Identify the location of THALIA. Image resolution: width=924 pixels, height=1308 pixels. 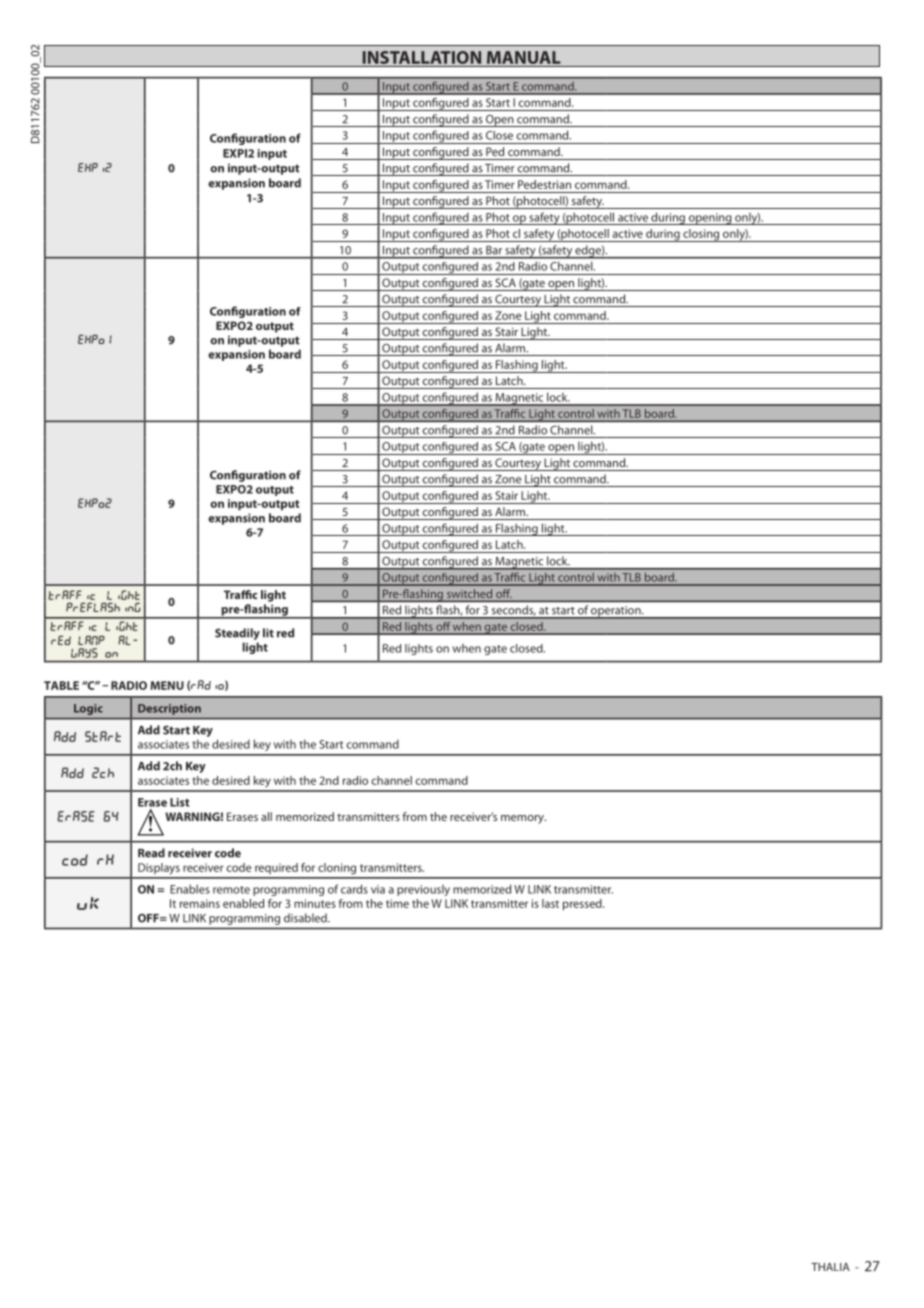
(830, 1267).
